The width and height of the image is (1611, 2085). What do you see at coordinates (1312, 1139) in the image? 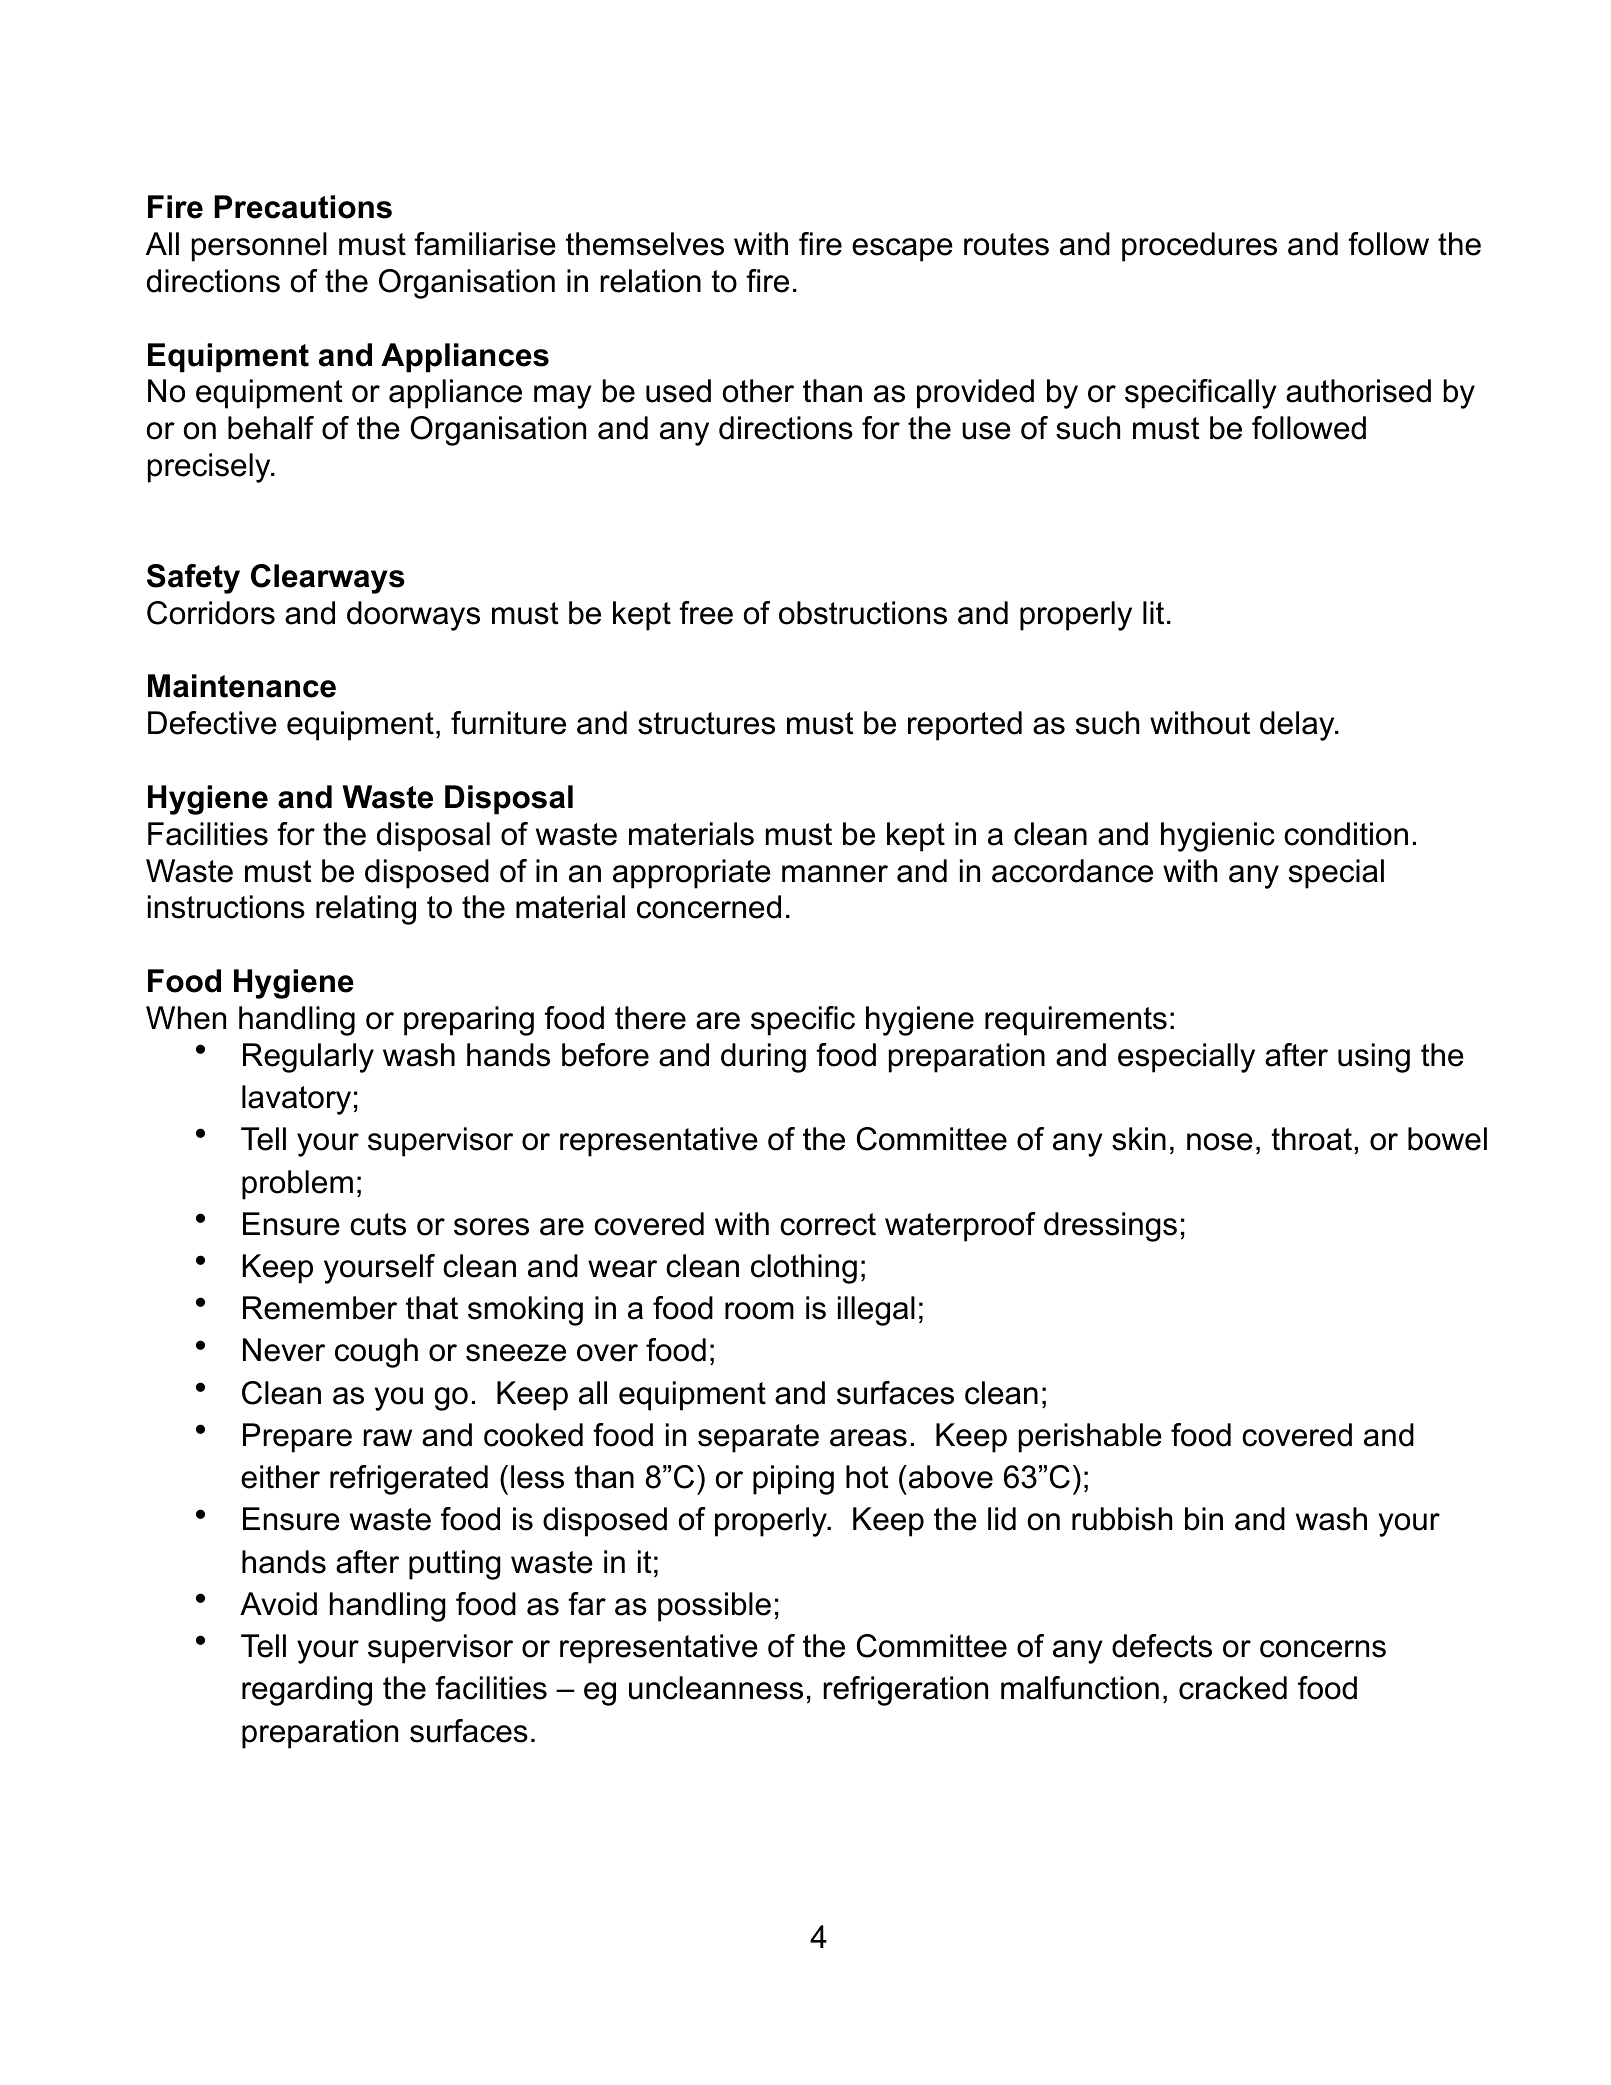
I see `throat` at bounding box center [1312, 1139].
